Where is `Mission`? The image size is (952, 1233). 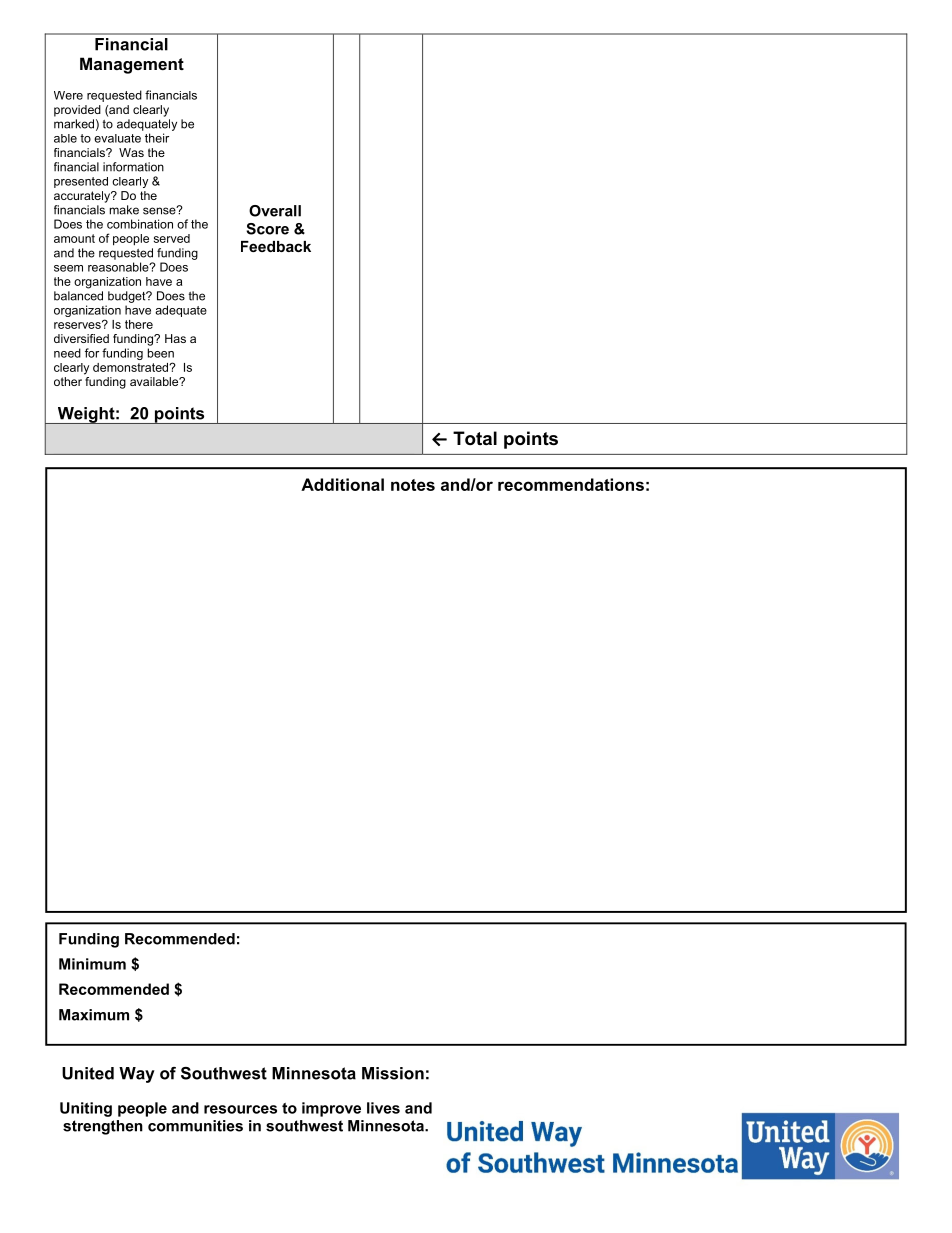 Mission is located at coordinates (393, 1073).
